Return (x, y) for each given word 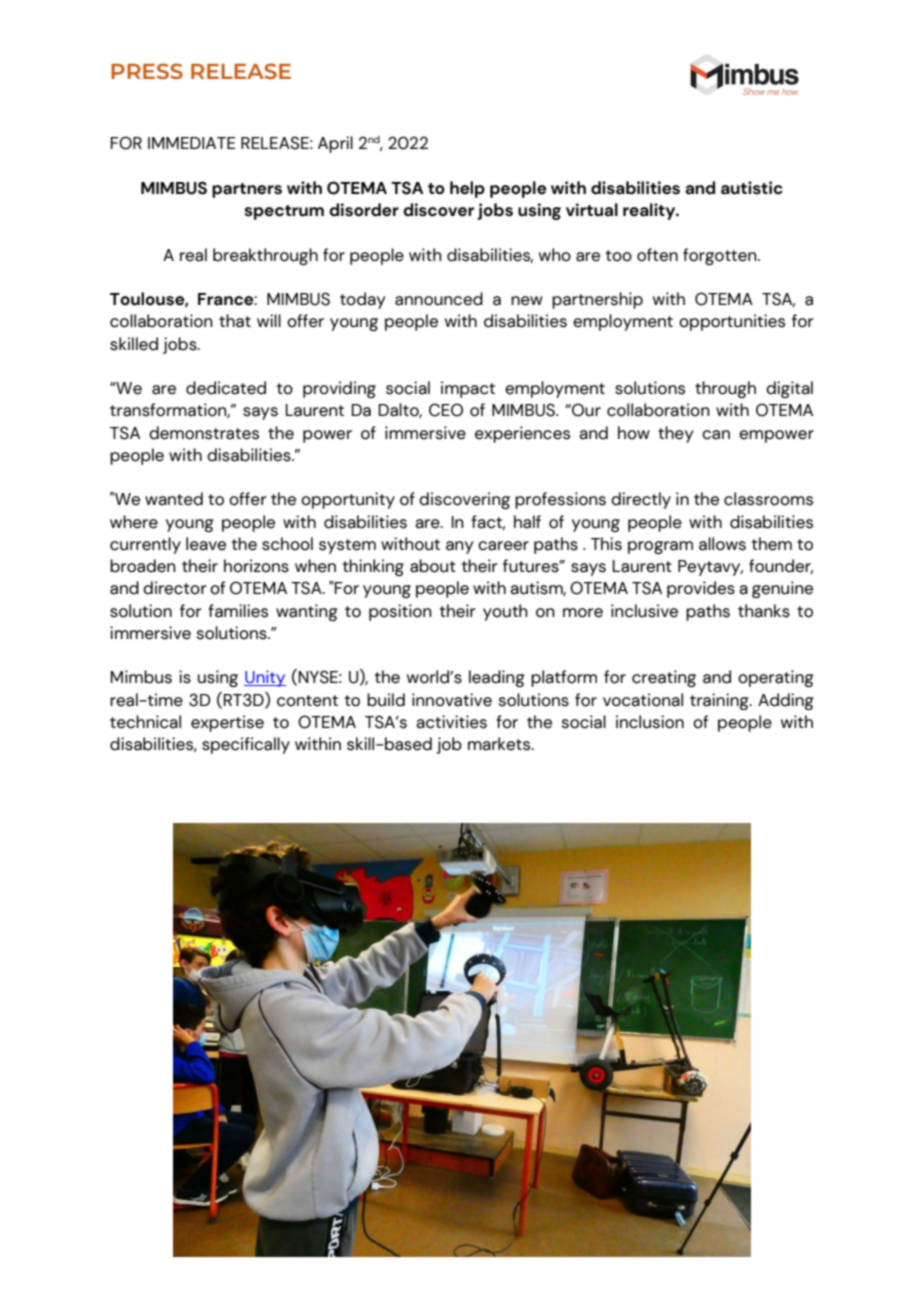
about (433, 566)
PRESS (147, 71)
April (335, 144)
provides (701, 589)
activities (451, 722)
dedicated (226, 388)
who (555, 255)
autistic (752, 188)
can (716, 435)
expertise (227, 723)
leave (206, 544)
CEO (446, 410)
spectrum (284, 212)
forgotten (721, 256)
